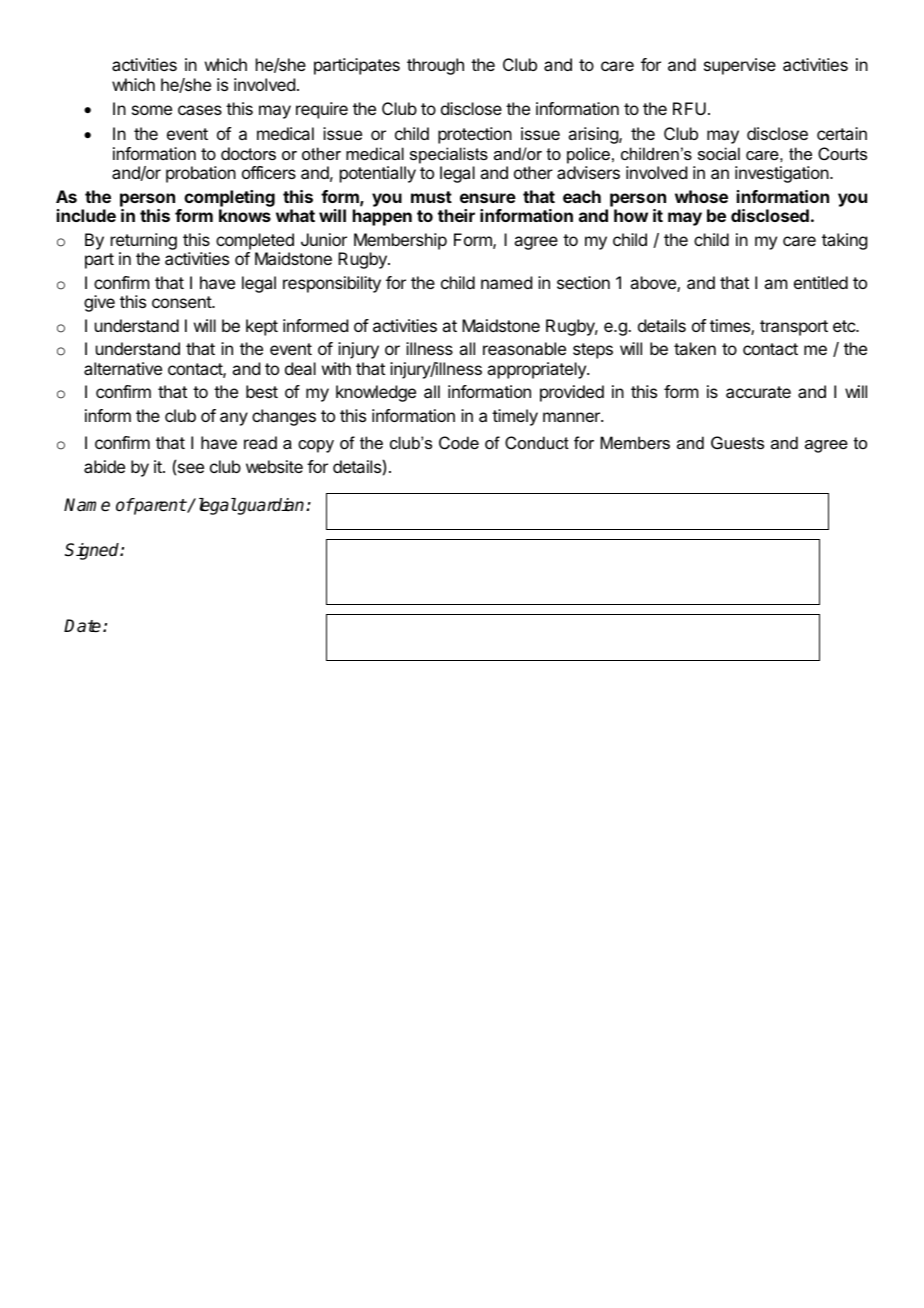 This screenshot has width=924, height=1308. Describe the element at coordinates (152, 110) in the screenshot. I see `some` at that location.
